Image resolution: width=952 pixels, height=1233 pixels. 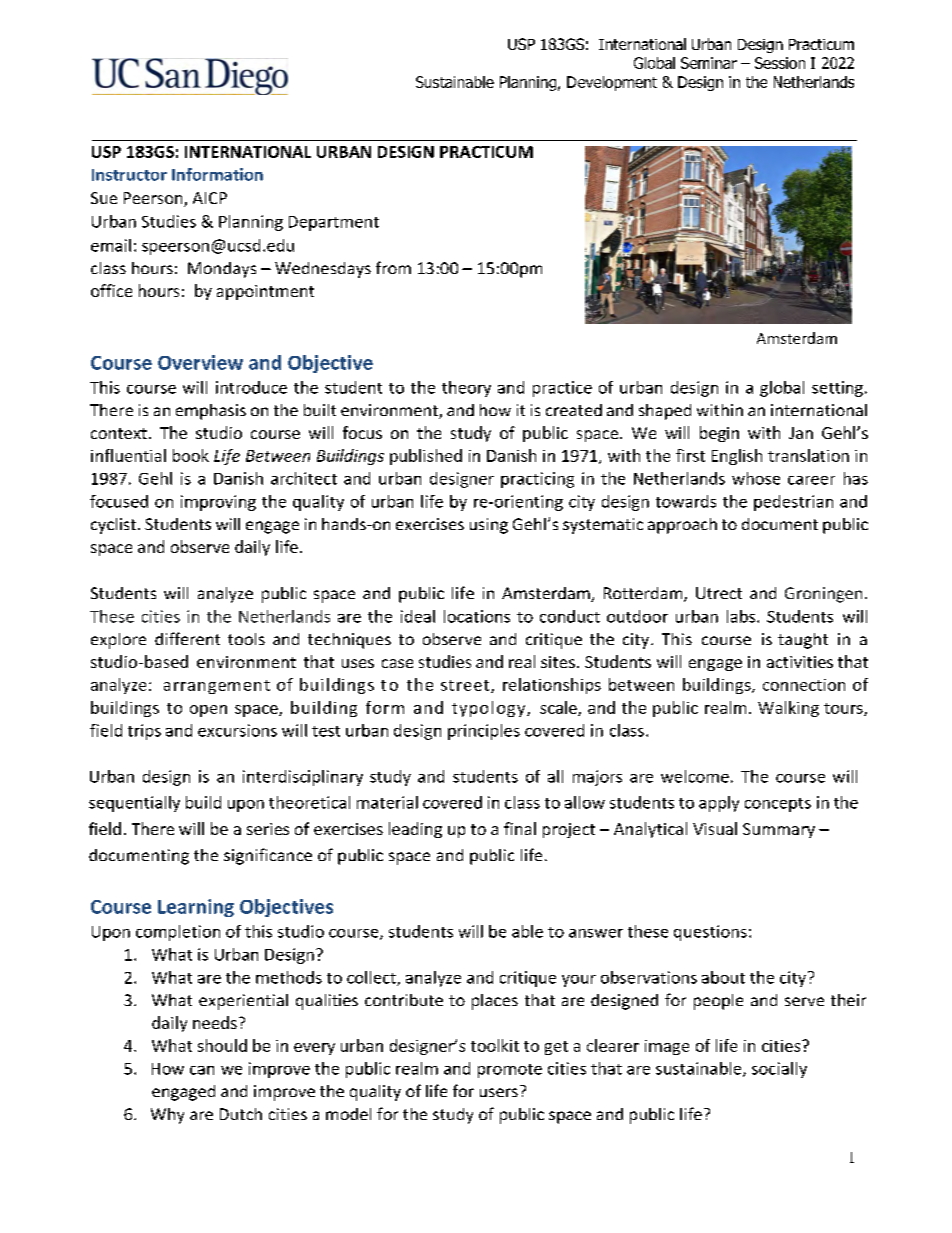 I want to click on Walking, so click(x=788, y=709).
